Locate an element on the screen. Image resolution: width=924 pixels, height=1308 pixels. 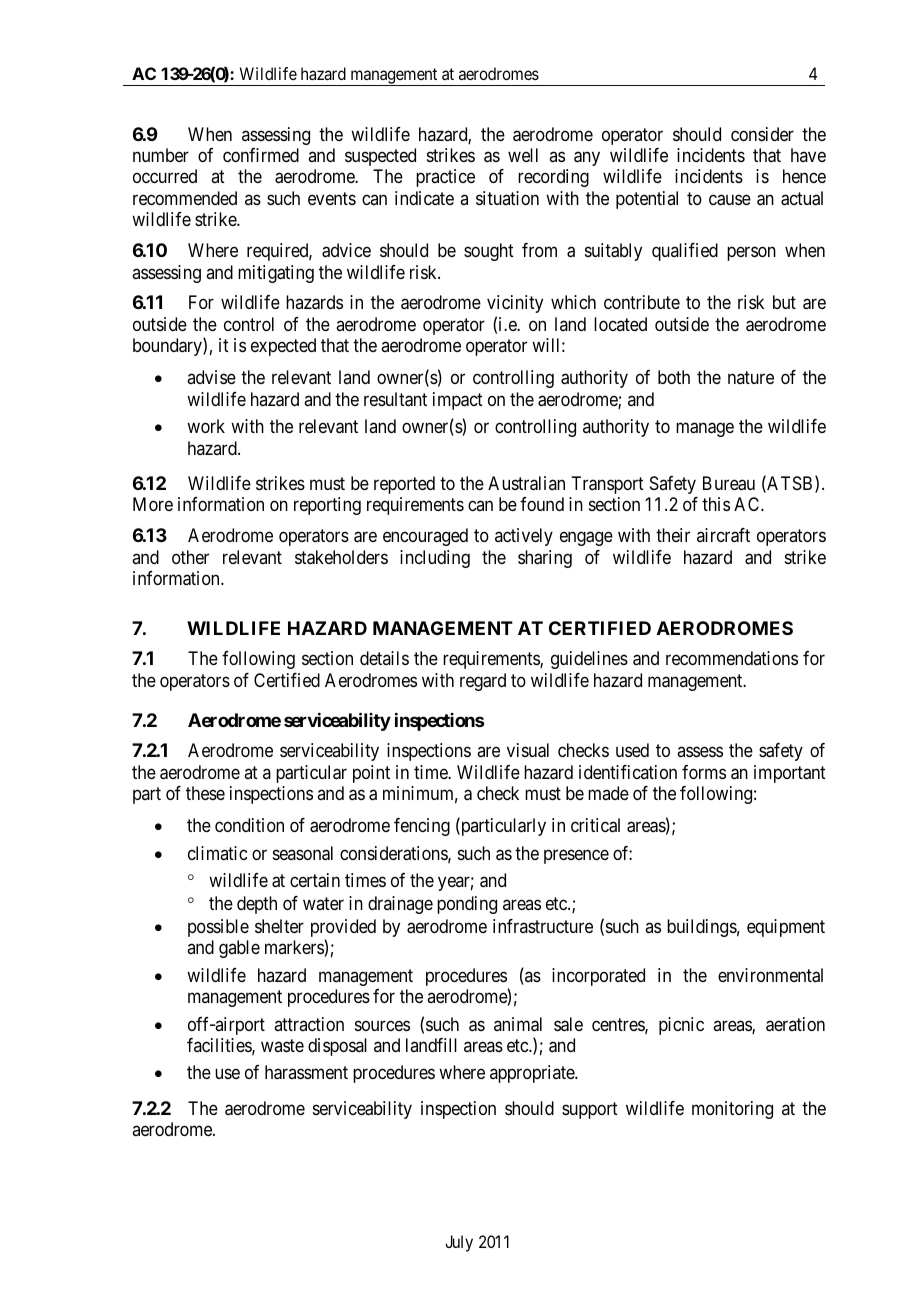
other is located at coordinates (190, 557).
